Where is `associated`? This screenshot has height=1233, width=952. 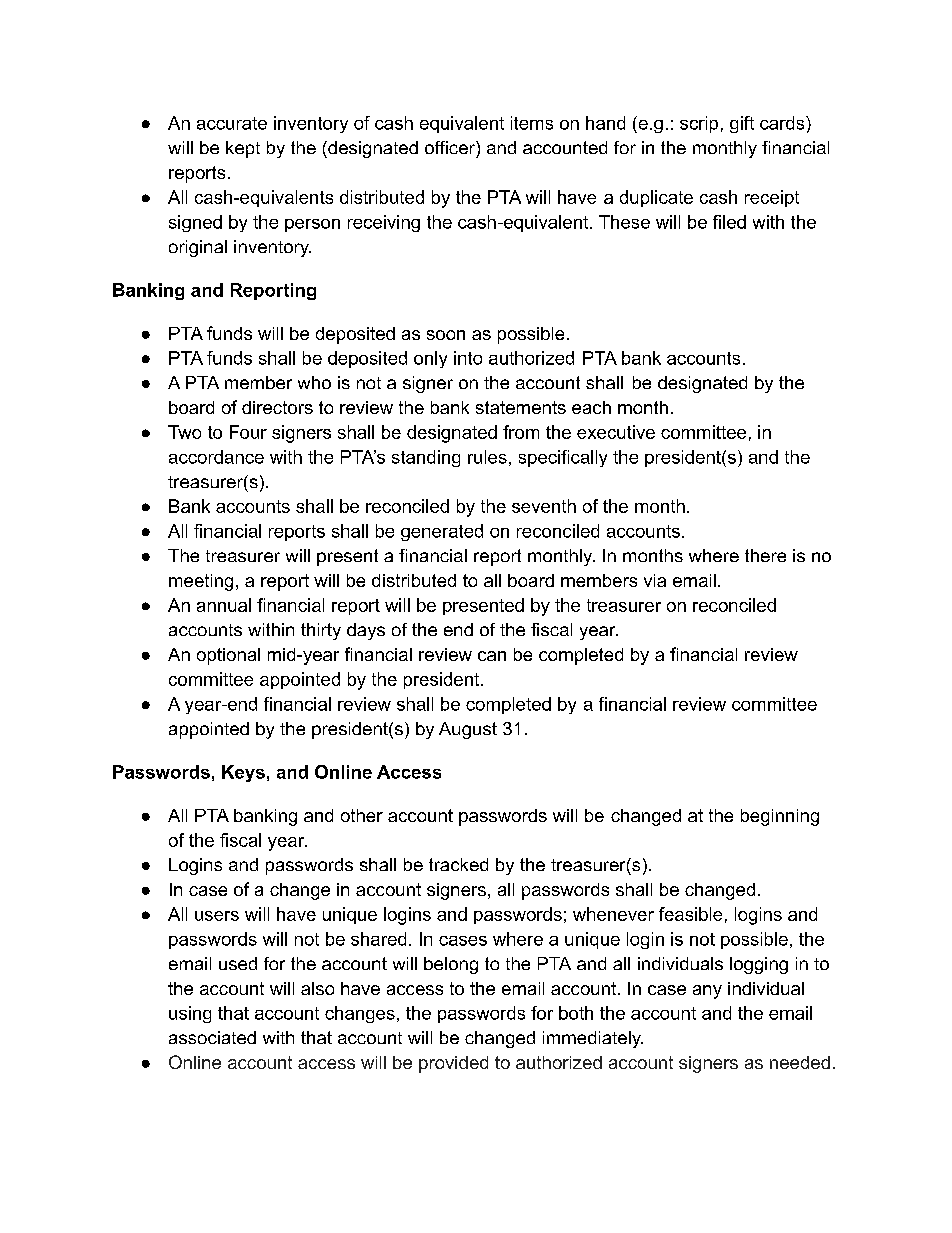 associated is located at coordinates (212, 1037).
